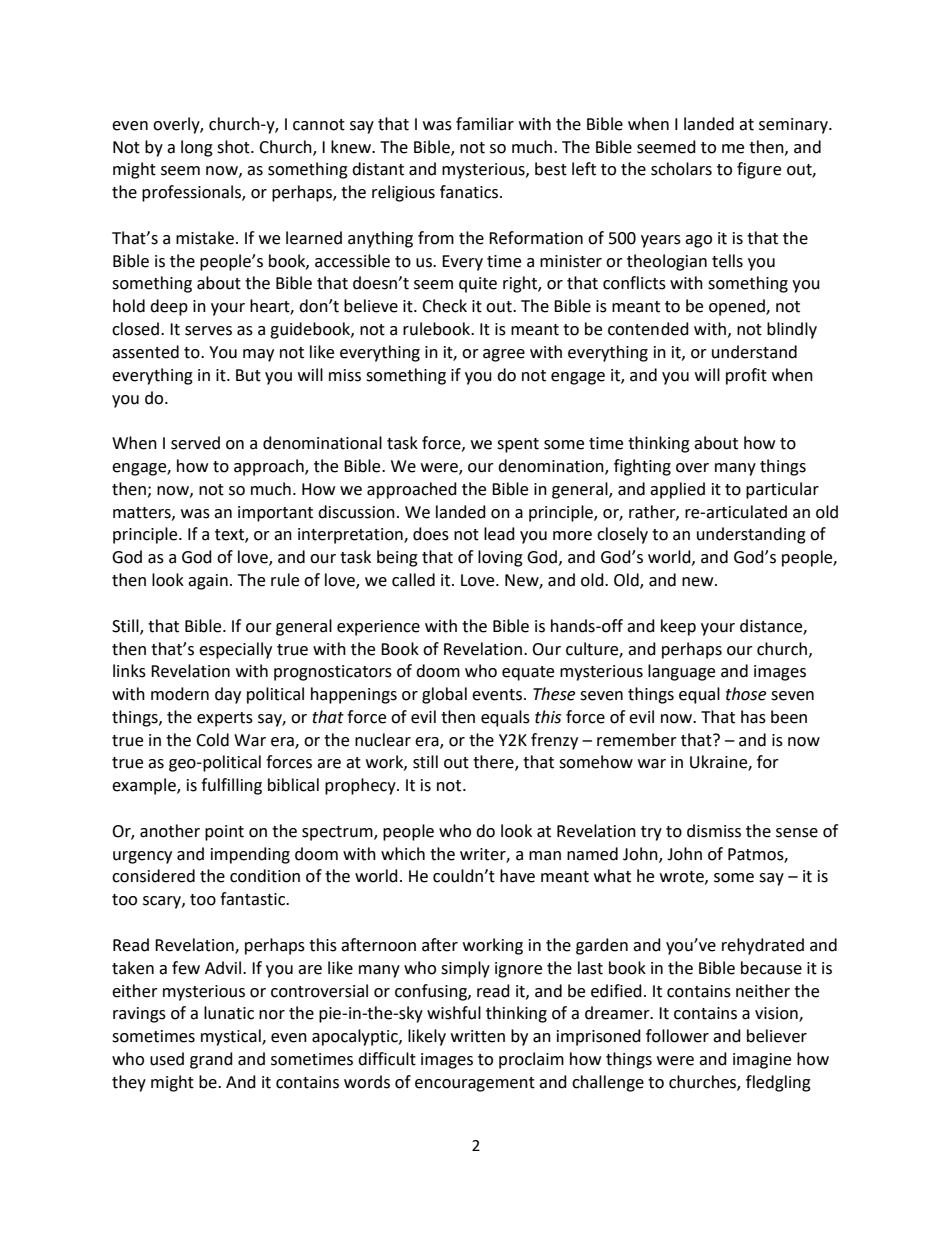 The height and width of the document is (1233, 952). I want to click on grand, so click(211, 1060).
